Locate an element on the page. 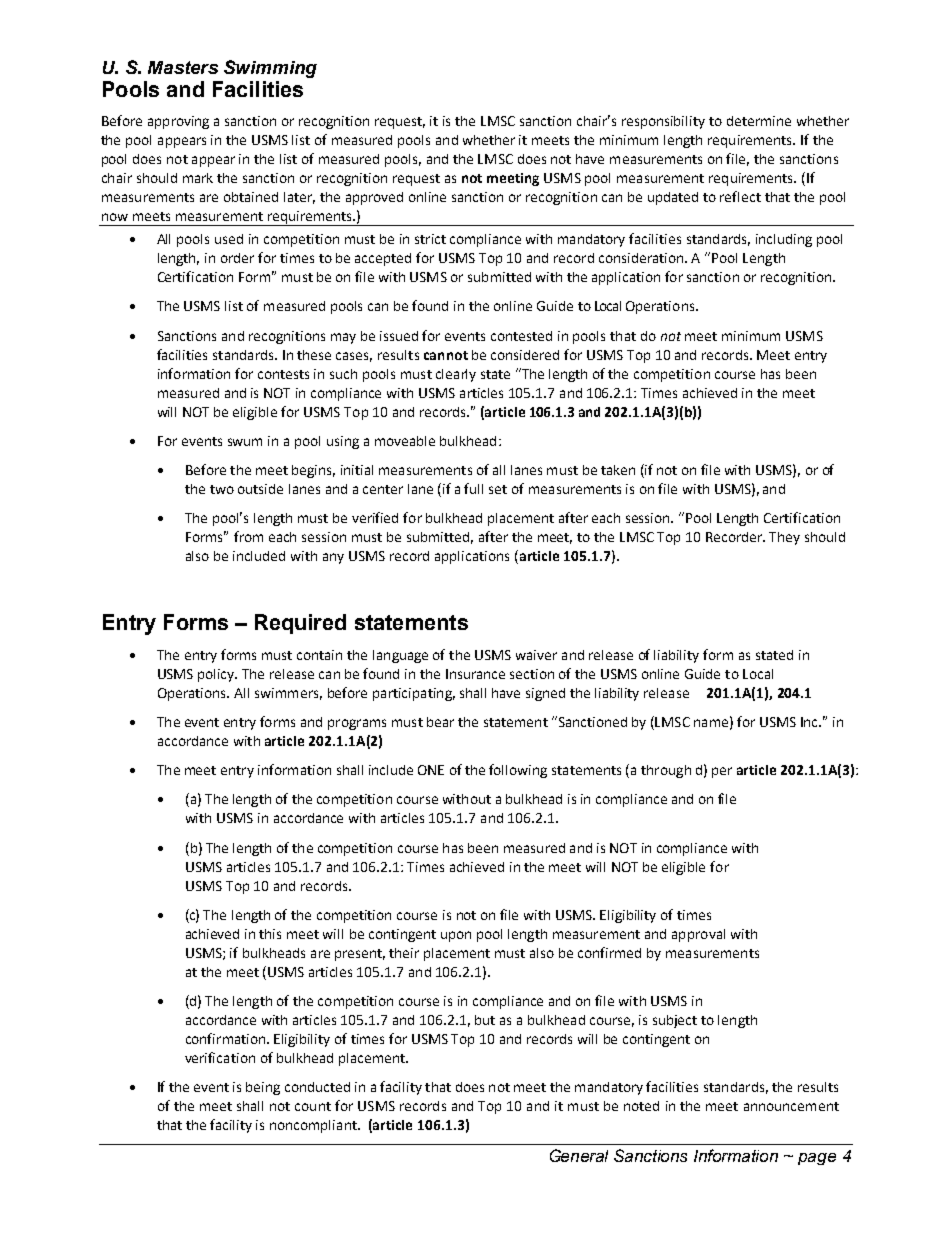  approved is located at coordinates (374, 198).
